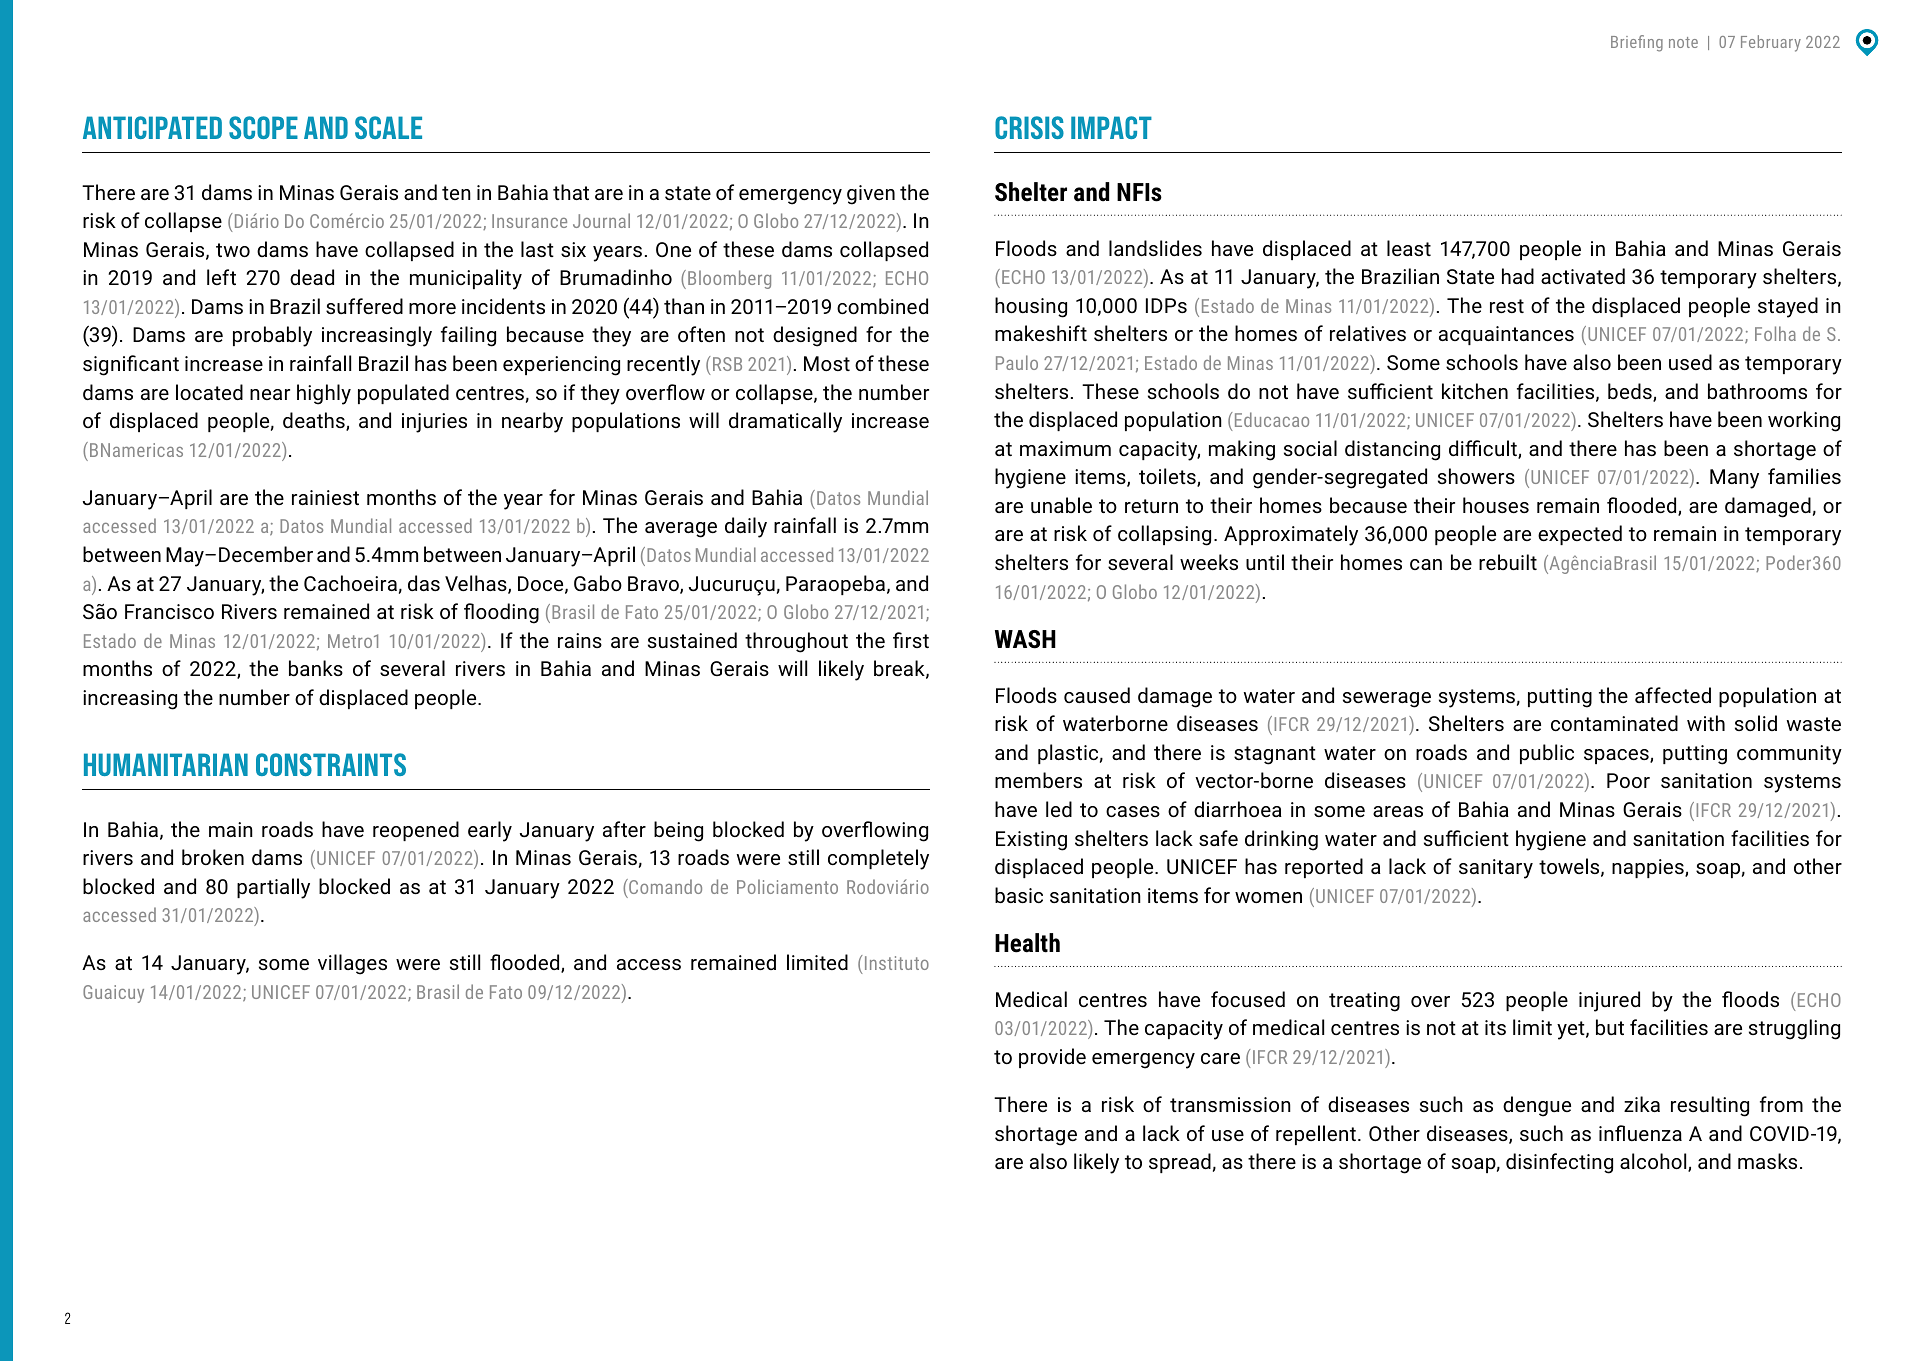 The image size is (1924, 1361). What do you see at coordinates (273, 888) in the document?
I see `partially` at bounding box center [273, 888].
